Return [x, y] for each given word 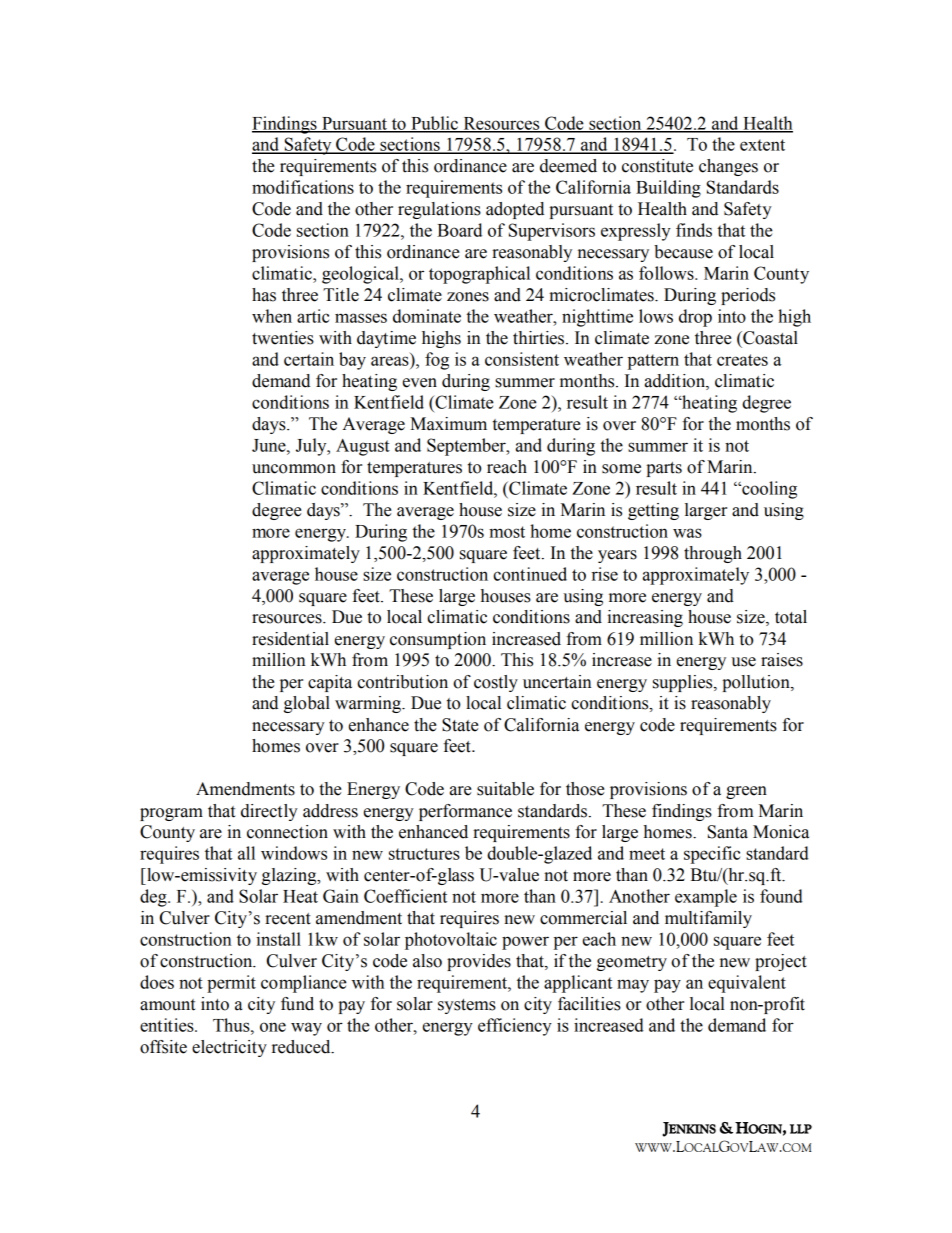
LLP [801, 1129]
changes [728, 167]
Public [434, 124]
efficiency [515, 1027]
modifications [303, 187]
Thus [232, 1025]
